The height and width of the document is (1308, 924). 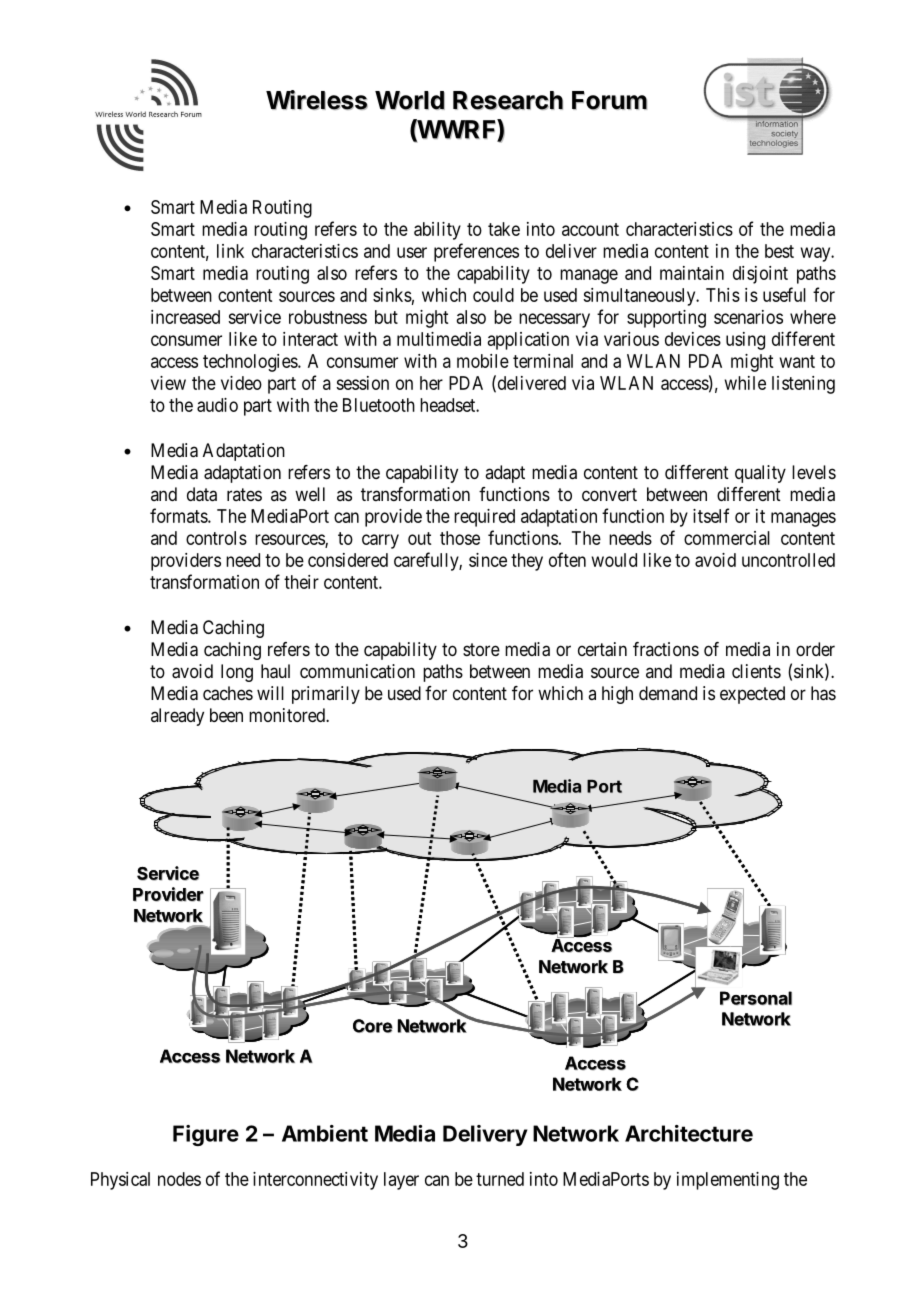 I want to click on Figure, so click(x=206, y=1135).
